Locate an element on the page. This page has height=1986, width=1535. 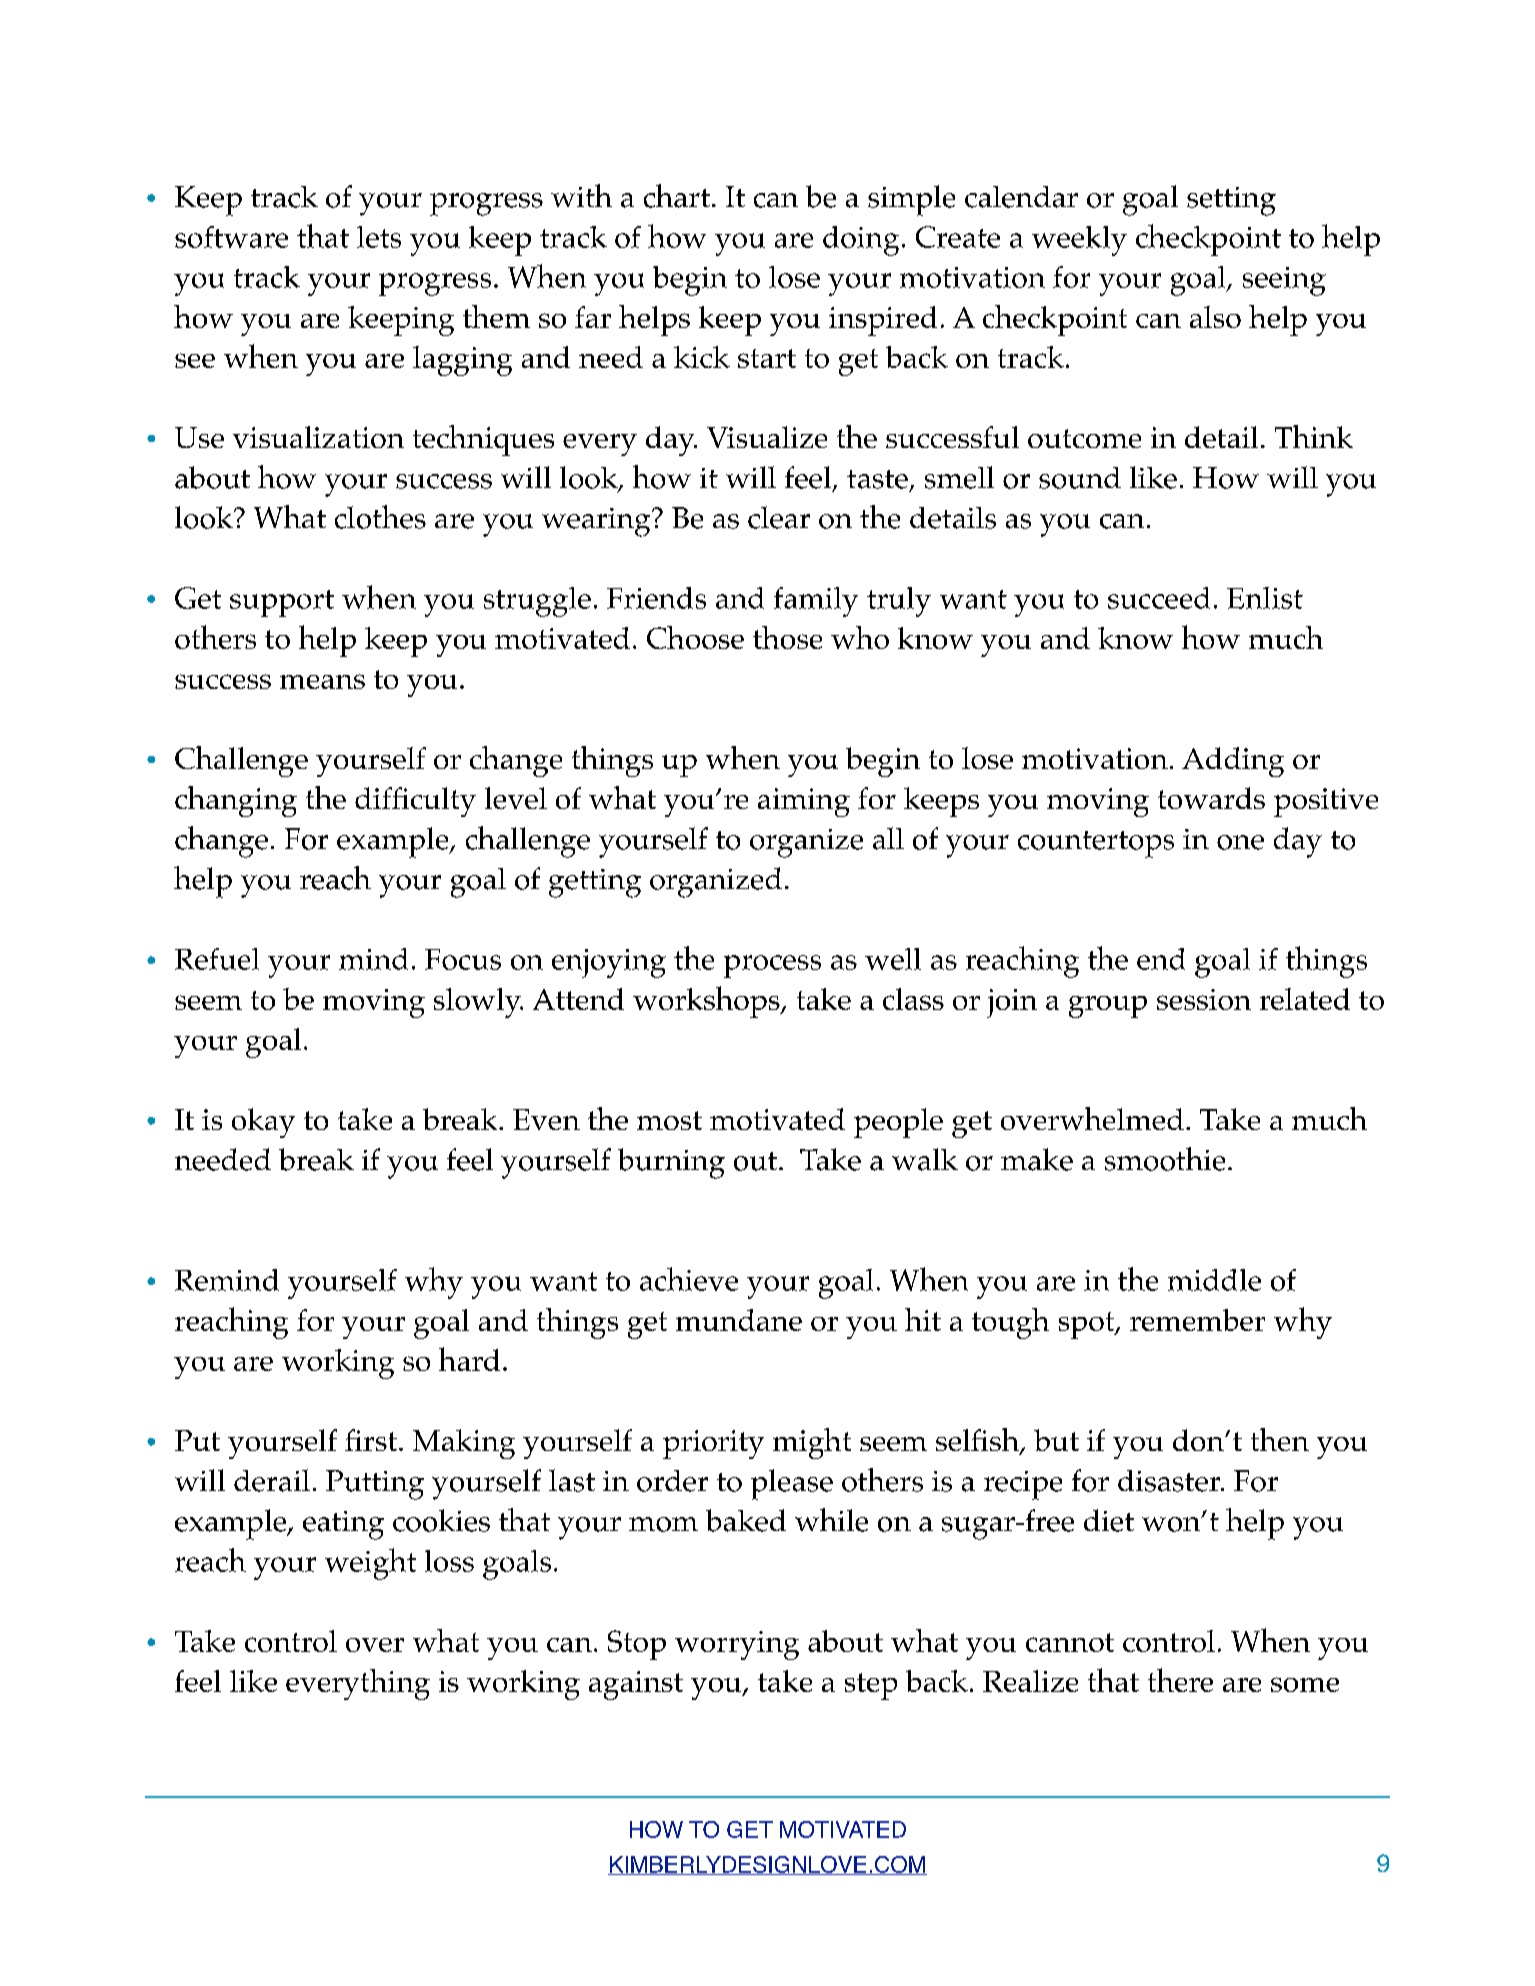
burning is located at coordinates (671, 1163).
